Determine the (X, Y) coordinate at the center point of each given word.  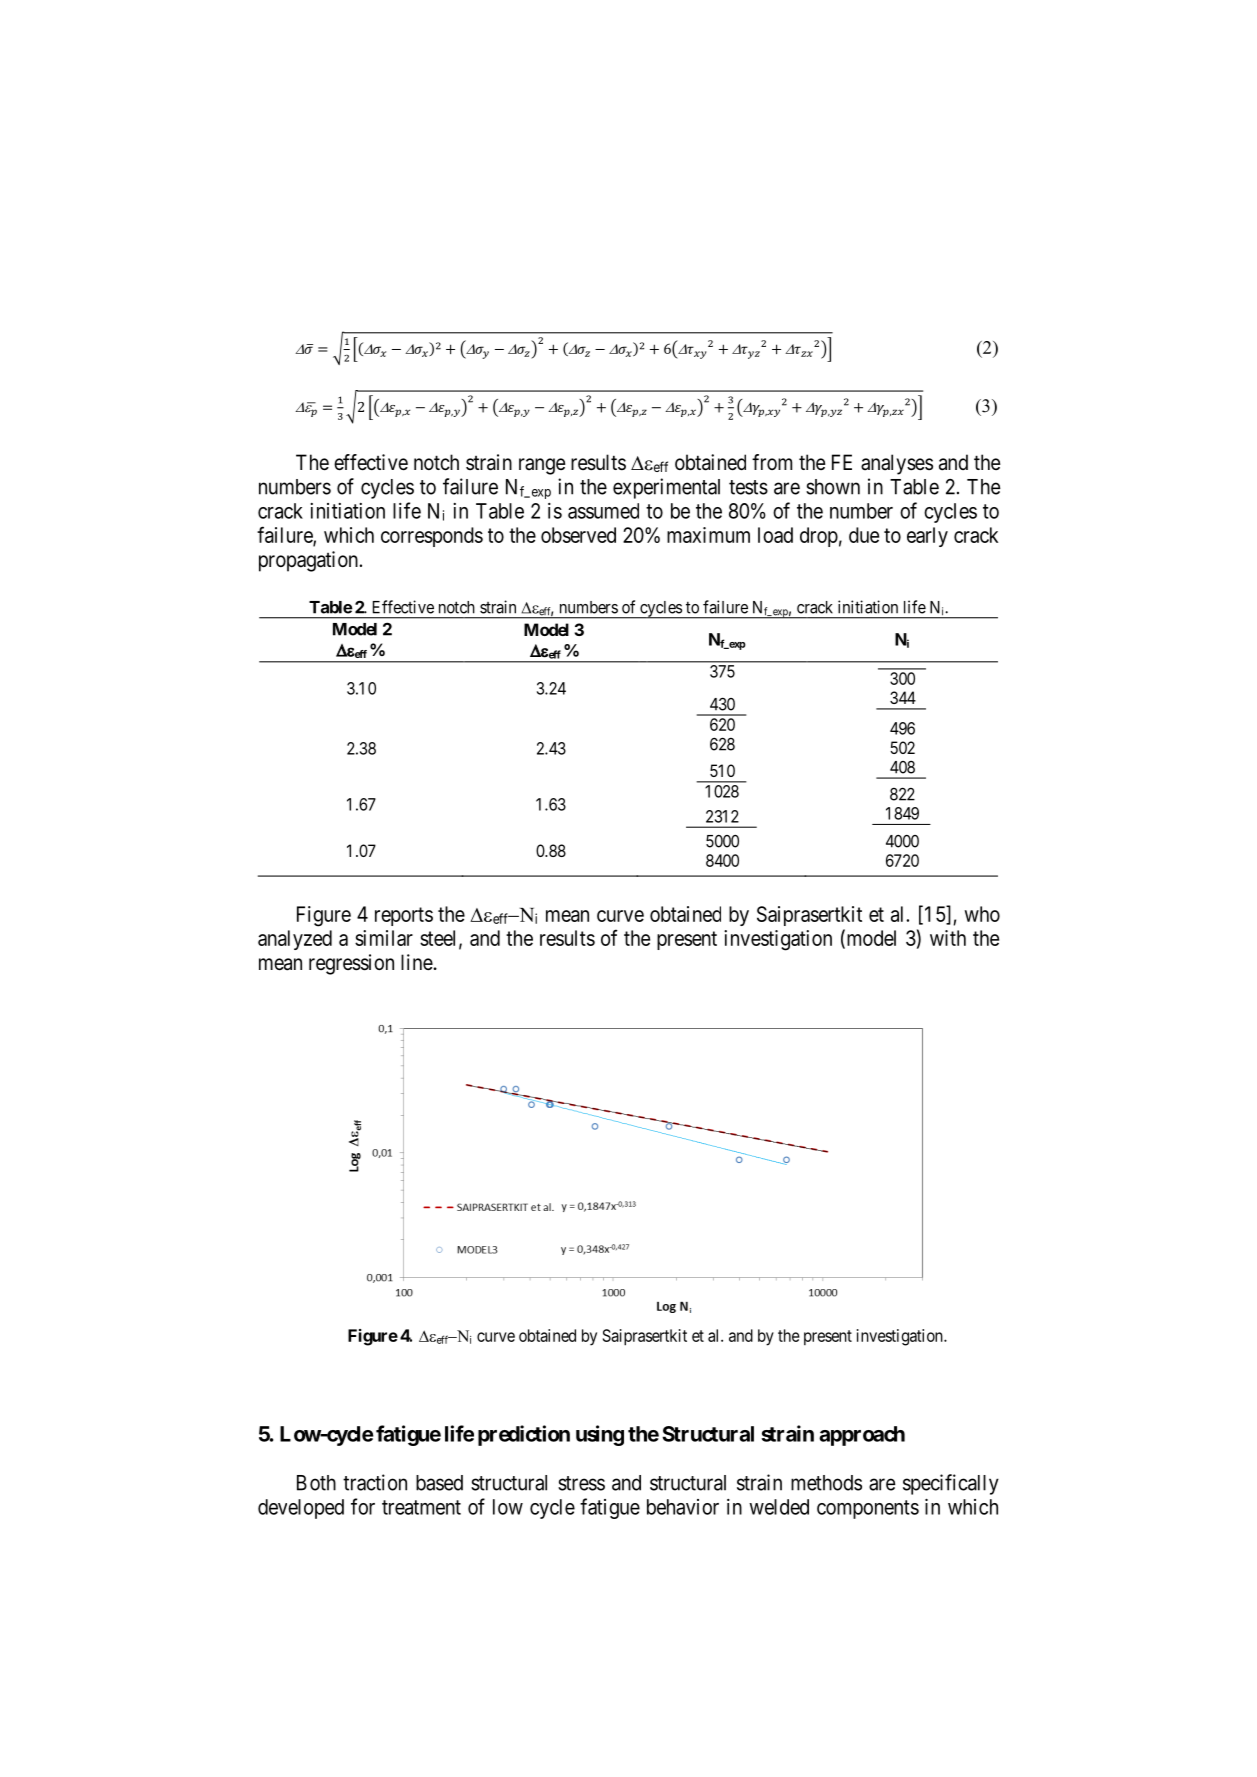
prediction (524, 1435)
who (982, 914)
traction (375, 1482)
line (417, 962)
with (948, 938)
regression (351, 964)
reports (404, 916)
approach (862, 1436)
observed (578, 535)
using (600, 1435)
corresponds (432, 537)
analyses (897, 464)
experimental (666, 488)
